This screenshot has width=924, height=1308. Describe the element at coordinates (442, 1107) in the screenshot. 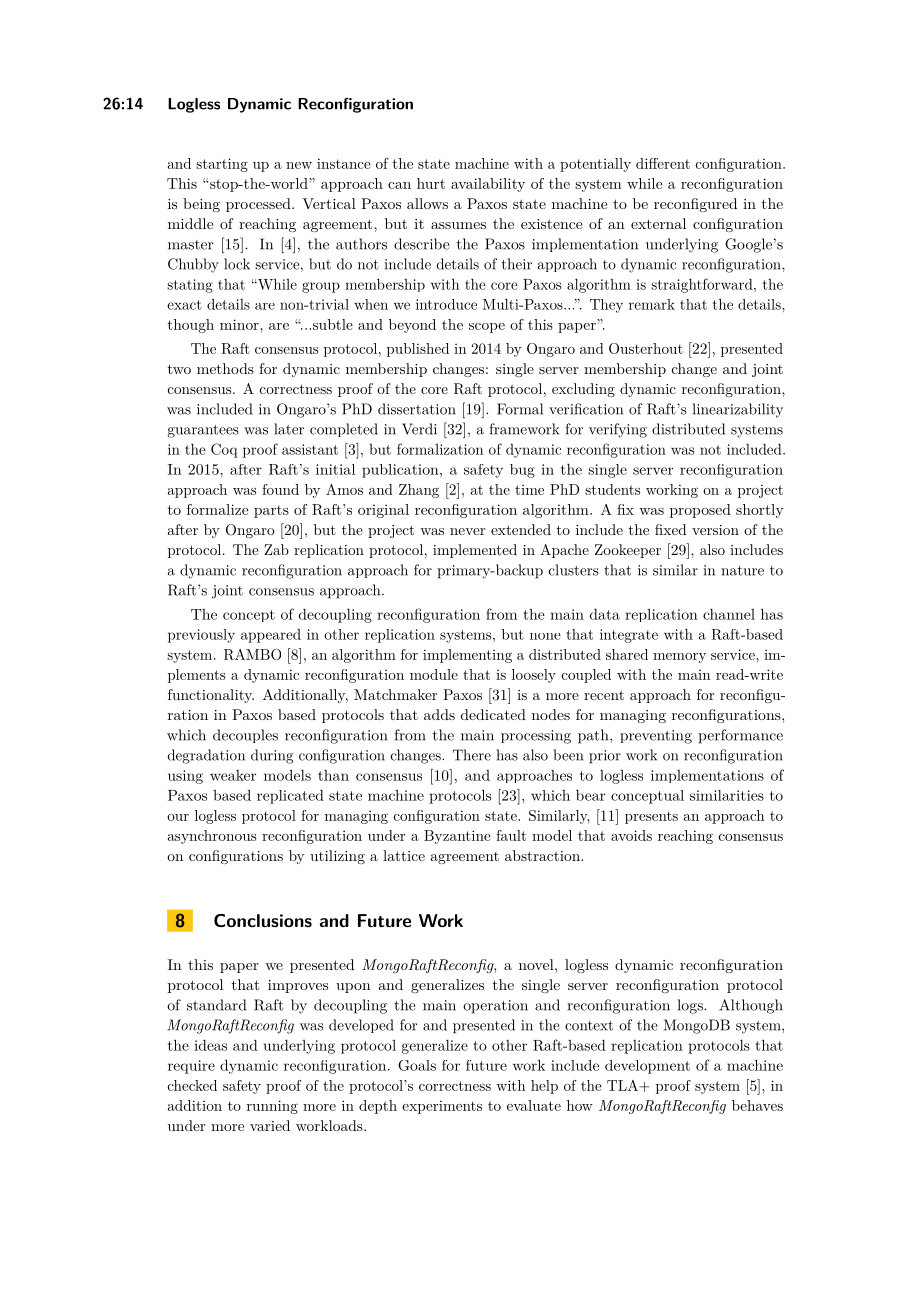

I see `experiments` at that location.
